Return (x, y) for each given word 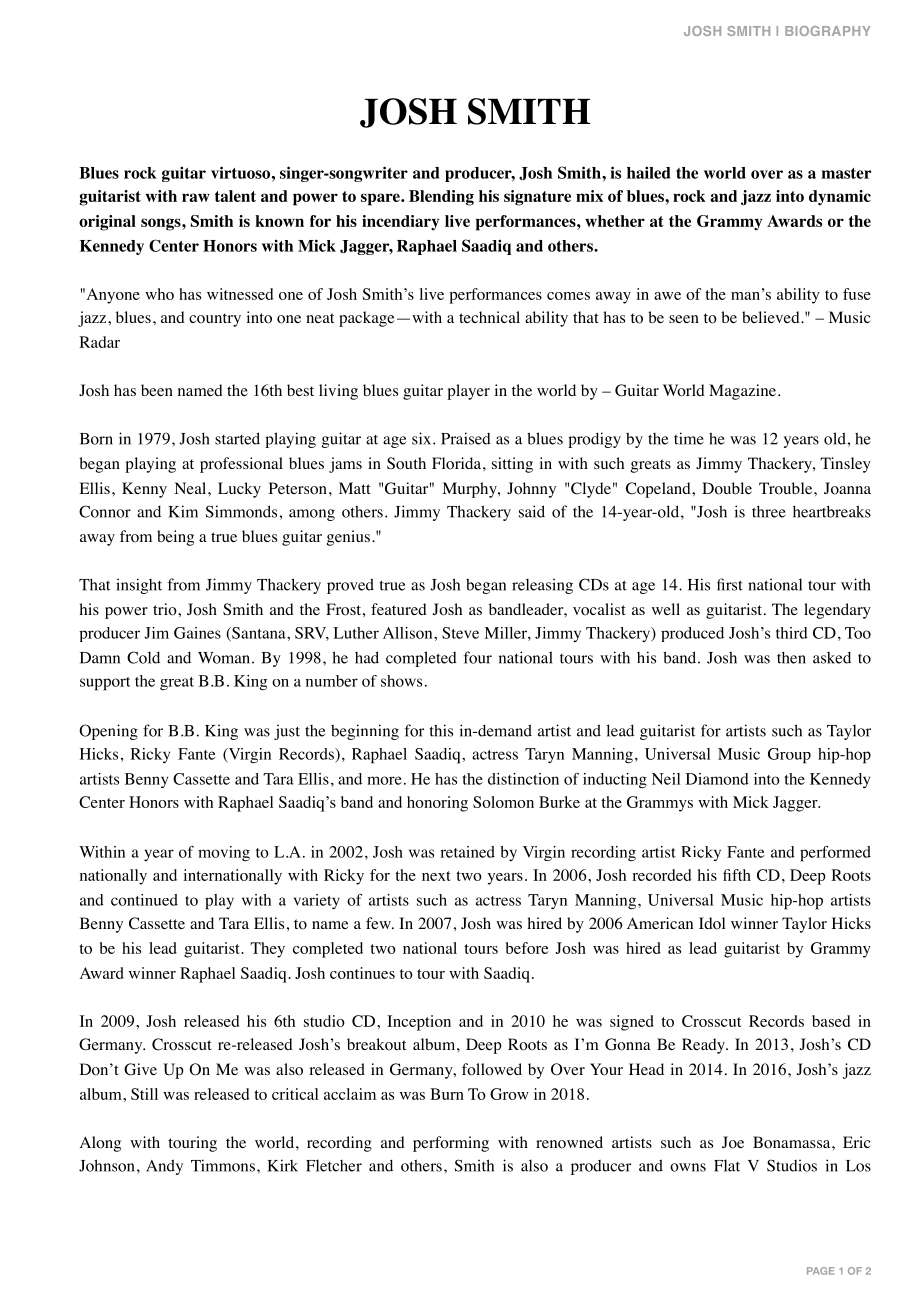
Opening (108, 732)
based (831, 1021)
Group (789, 756)
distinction (523, 779)
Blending (441, 198)
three (769, 511)
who (159, 294)
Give (140, 1069)
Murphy (470, 490)
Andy (164, 1167)
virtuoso (240, 172)
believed (772, 317)
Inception (419, 1023)
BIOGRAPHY (828, 31)
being (175, 538)
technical (489, 317)
